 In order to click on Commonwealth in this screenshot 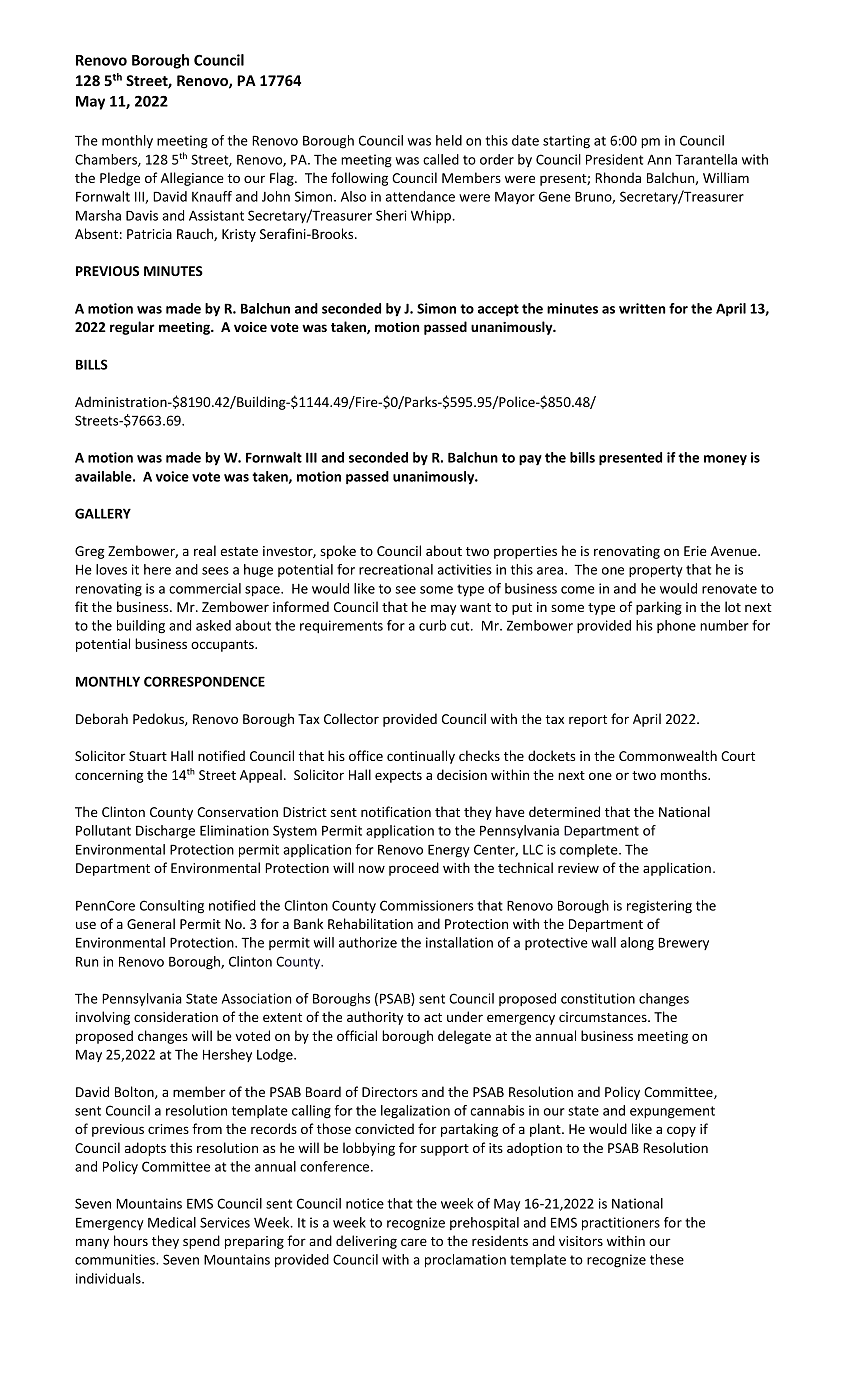, I will do `click(668, 755)`.
